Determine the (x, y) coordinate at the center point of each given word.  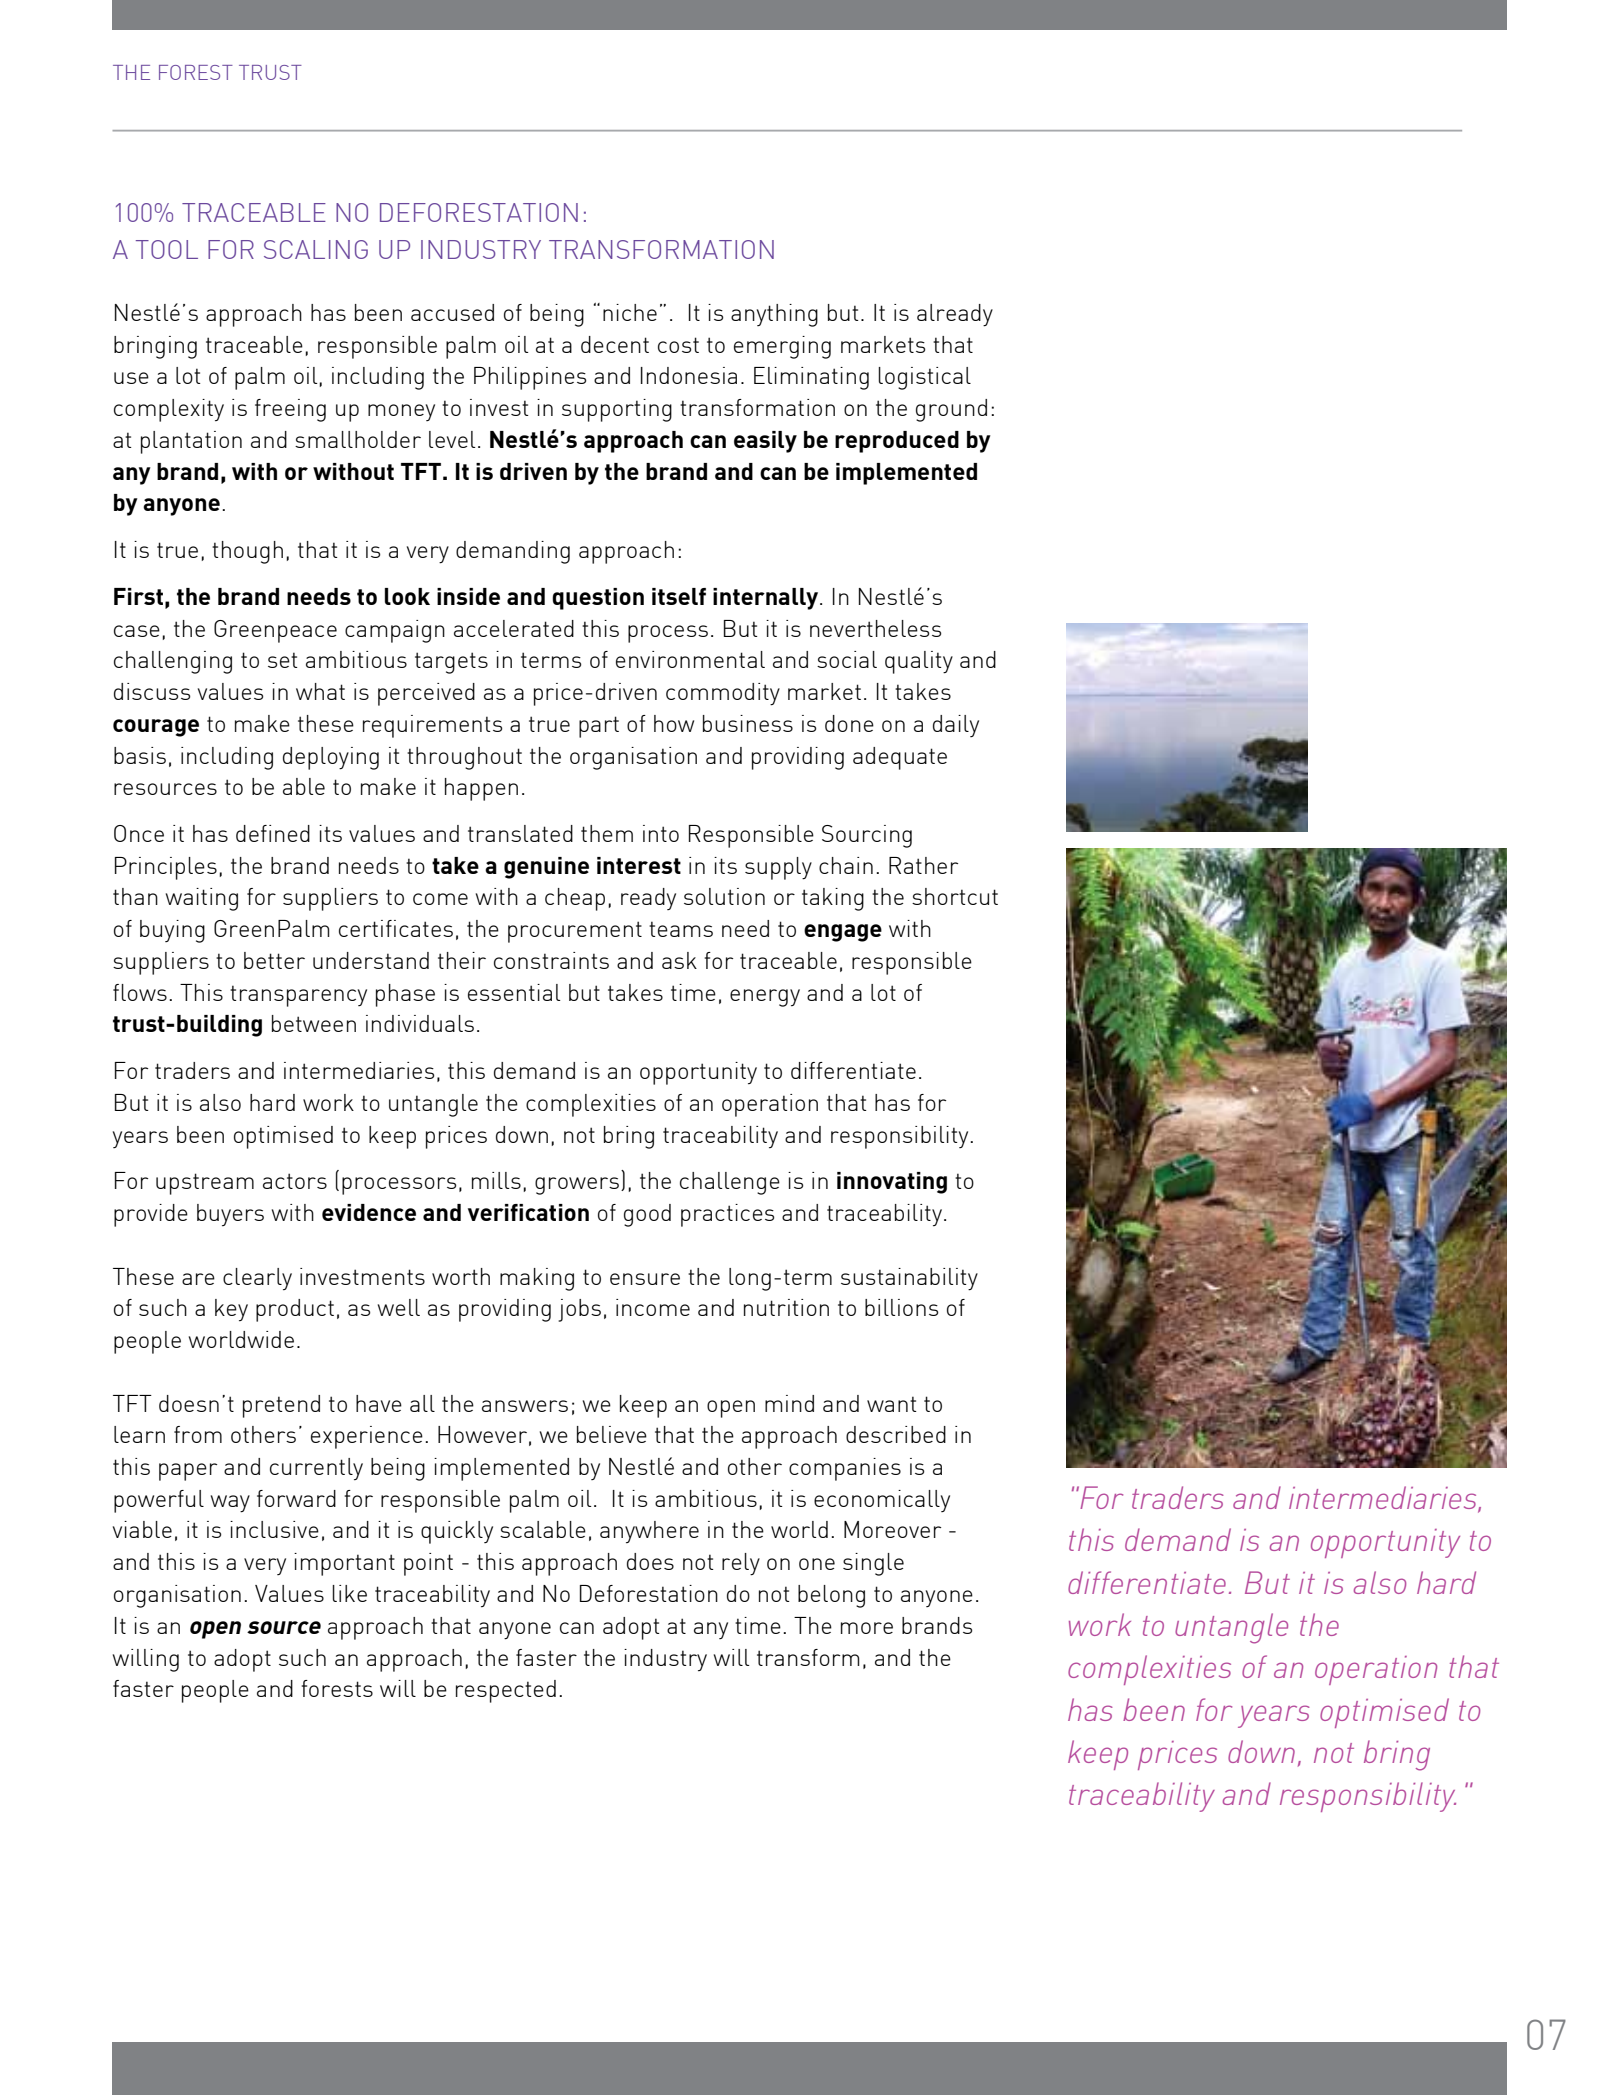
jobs (579, 1310)
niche (630, 312)
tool (167, 249)
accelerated (514, 628)
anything (774, 315)
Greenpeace (275, 631)
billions (901, 1307)
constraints (551, 960)
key (231, 1310)
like (349, 1593)
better (274, 960)
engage (843, 933)
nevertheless (875, 628)
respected (506, 1691)
